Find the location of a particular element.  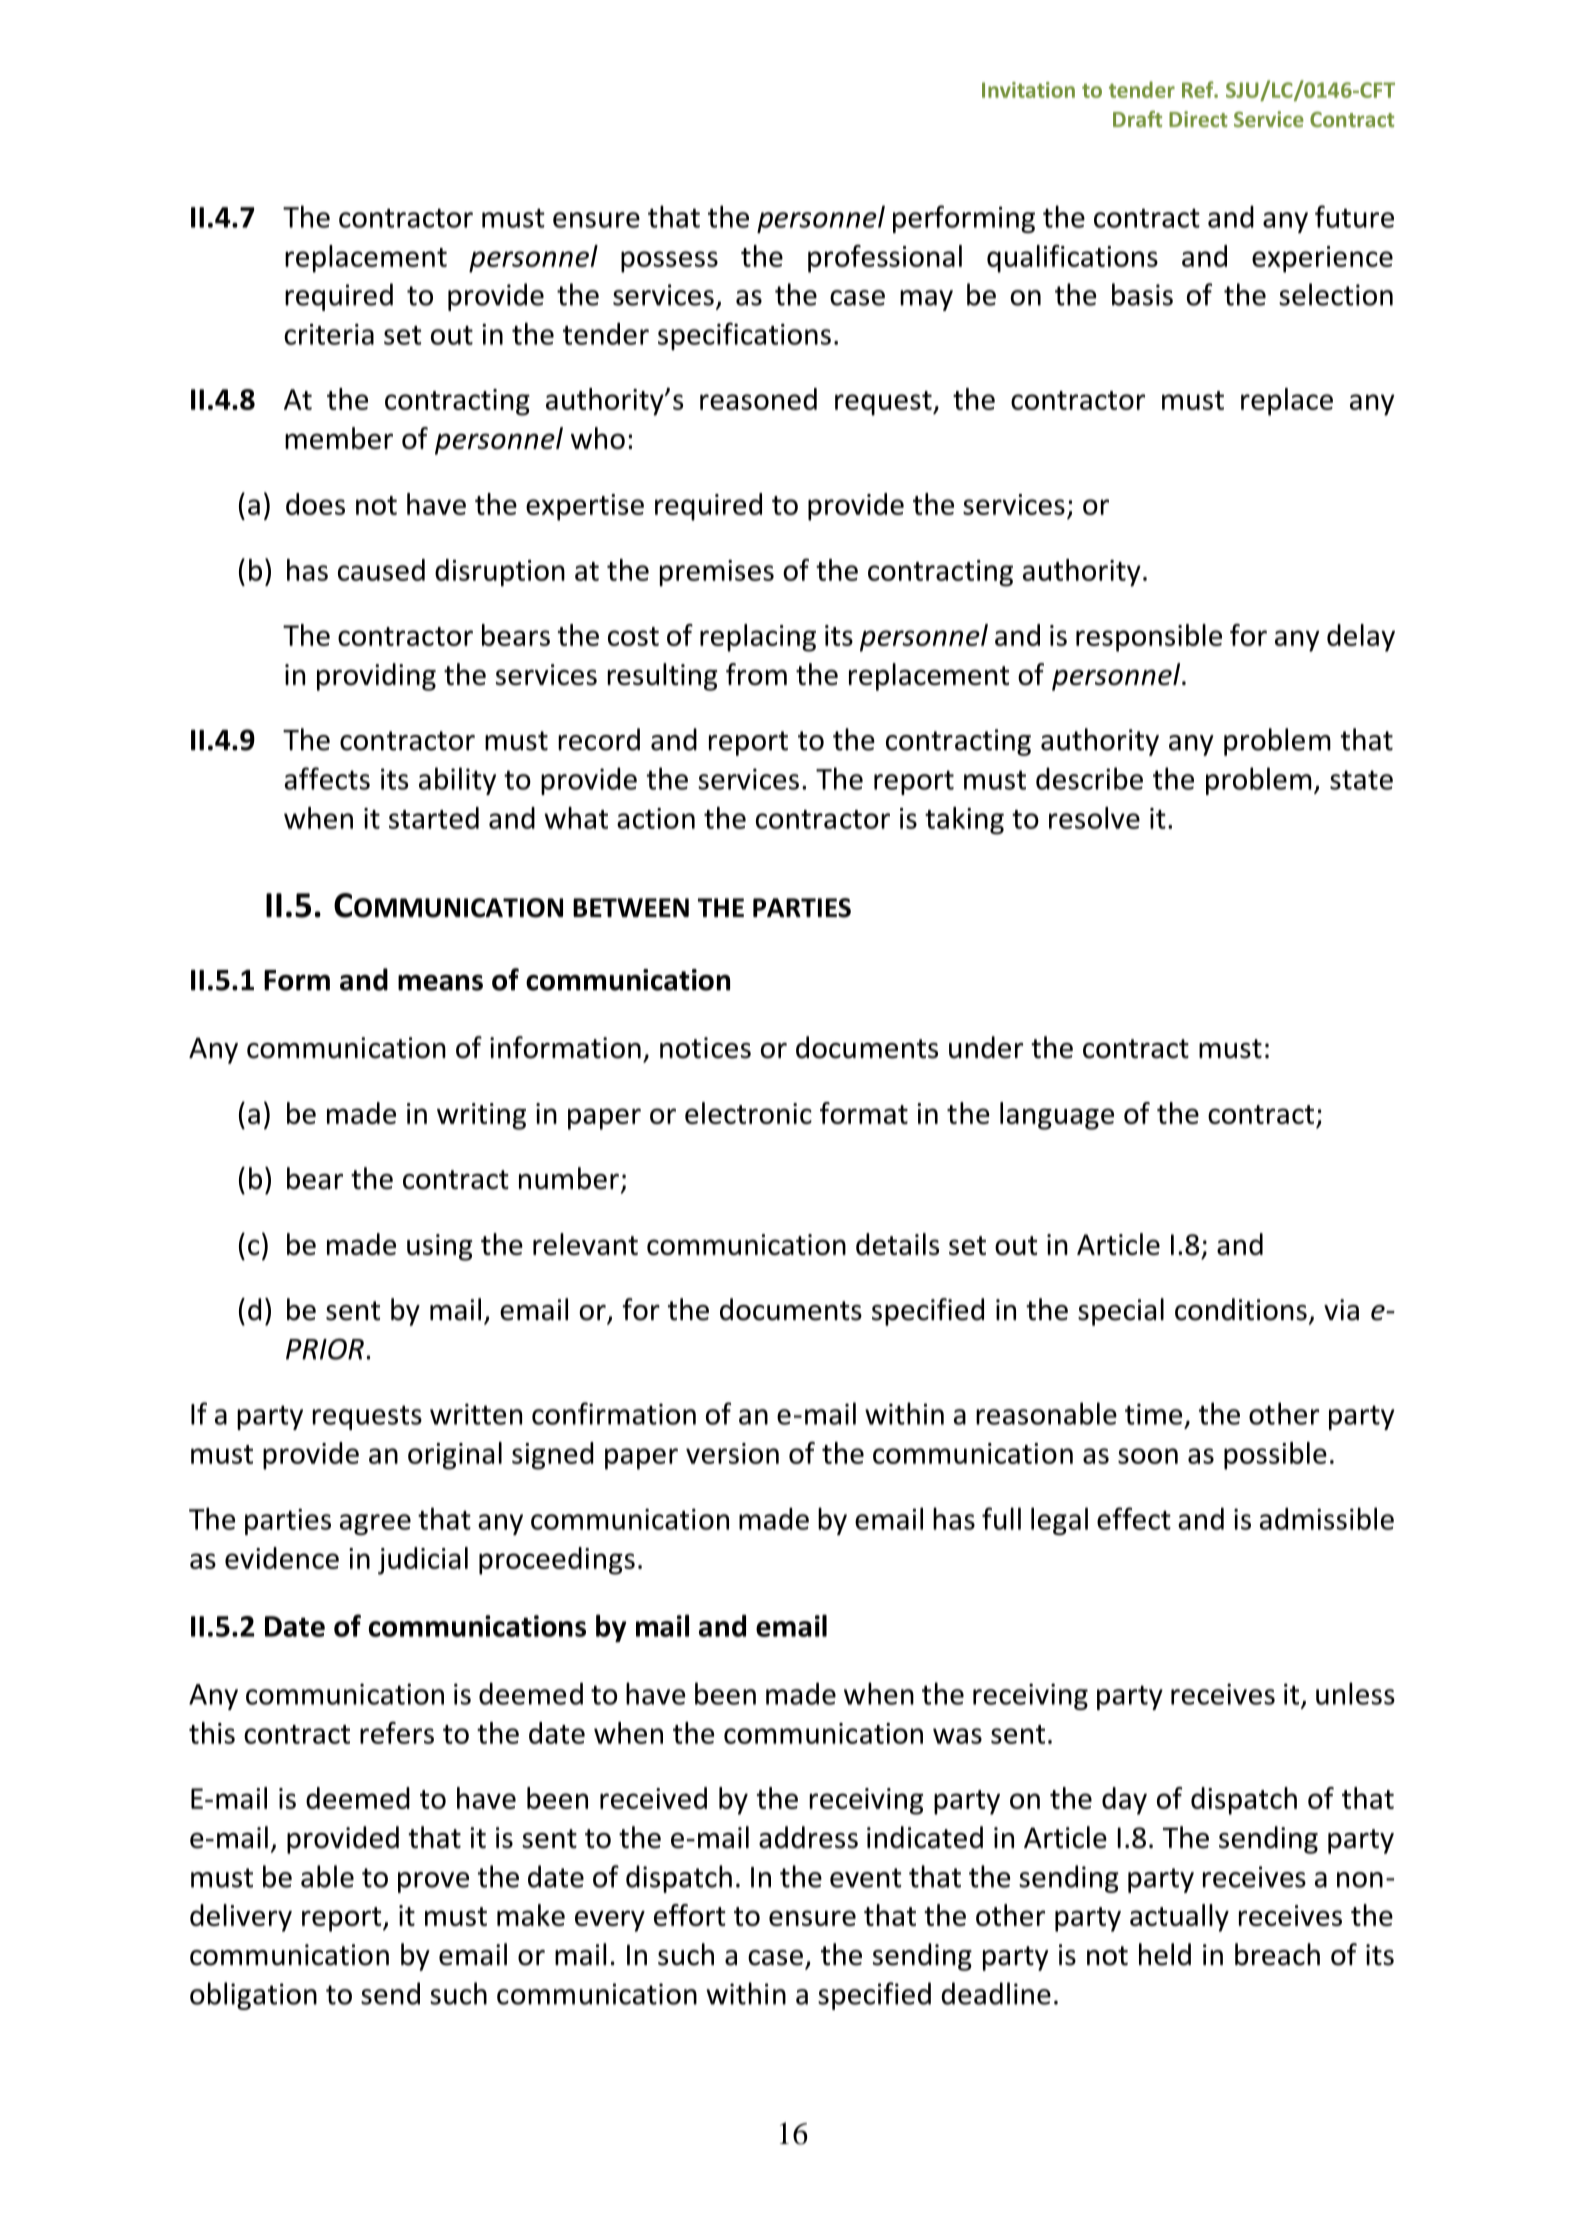

criteria is located at coordinates (329, 334).
